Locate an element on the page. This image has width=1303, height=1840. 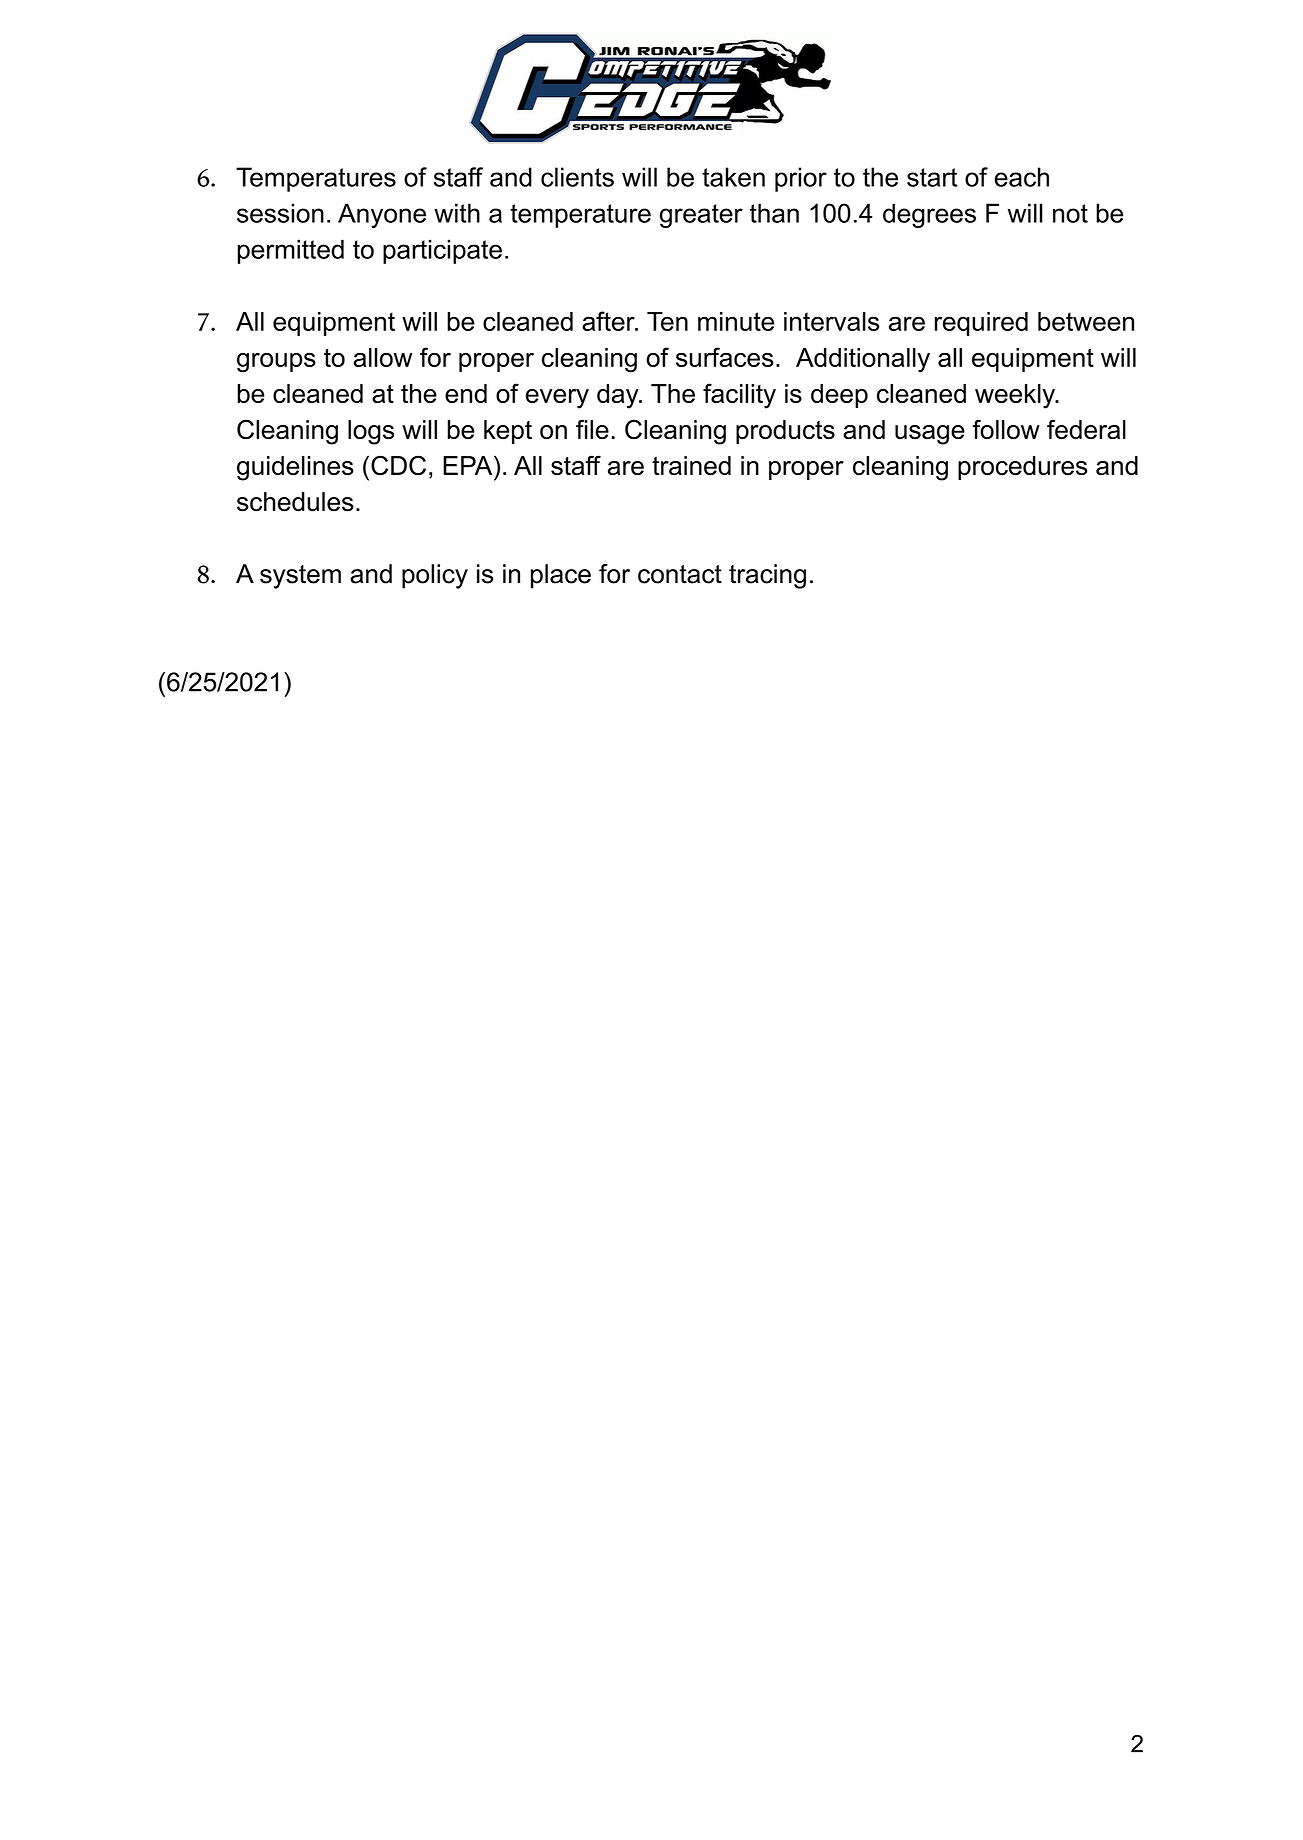
policy is located at coordinates (435, 576).
